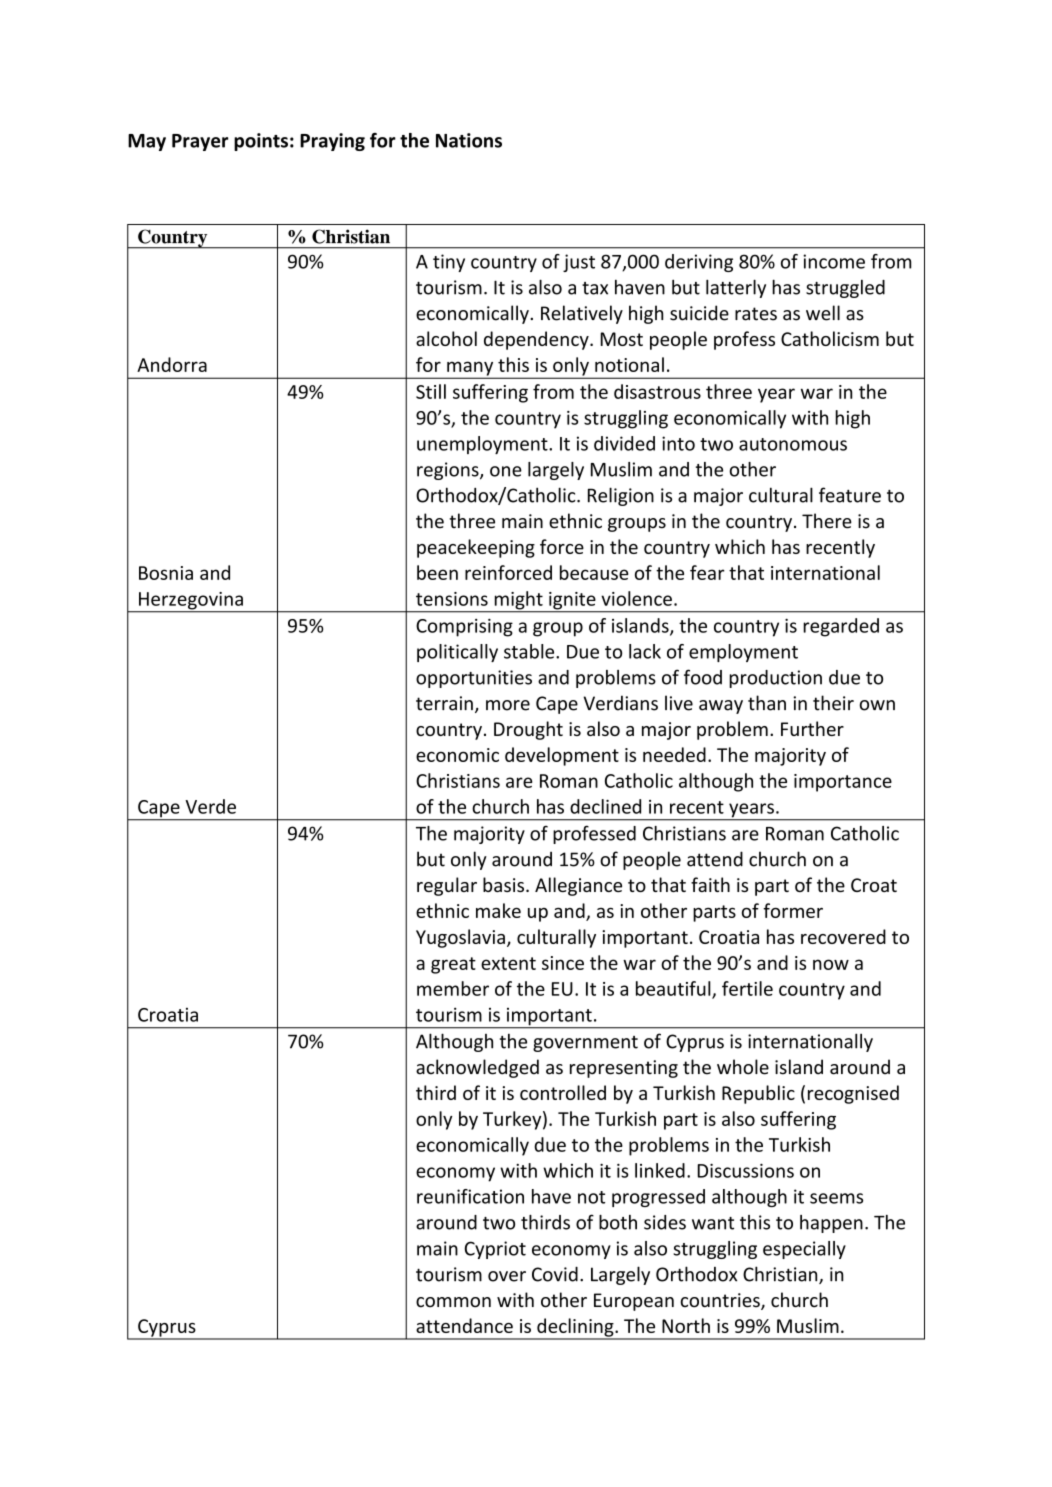  Describe the element at coordinates (812, 728) in the page. I see `Further` at that location.
